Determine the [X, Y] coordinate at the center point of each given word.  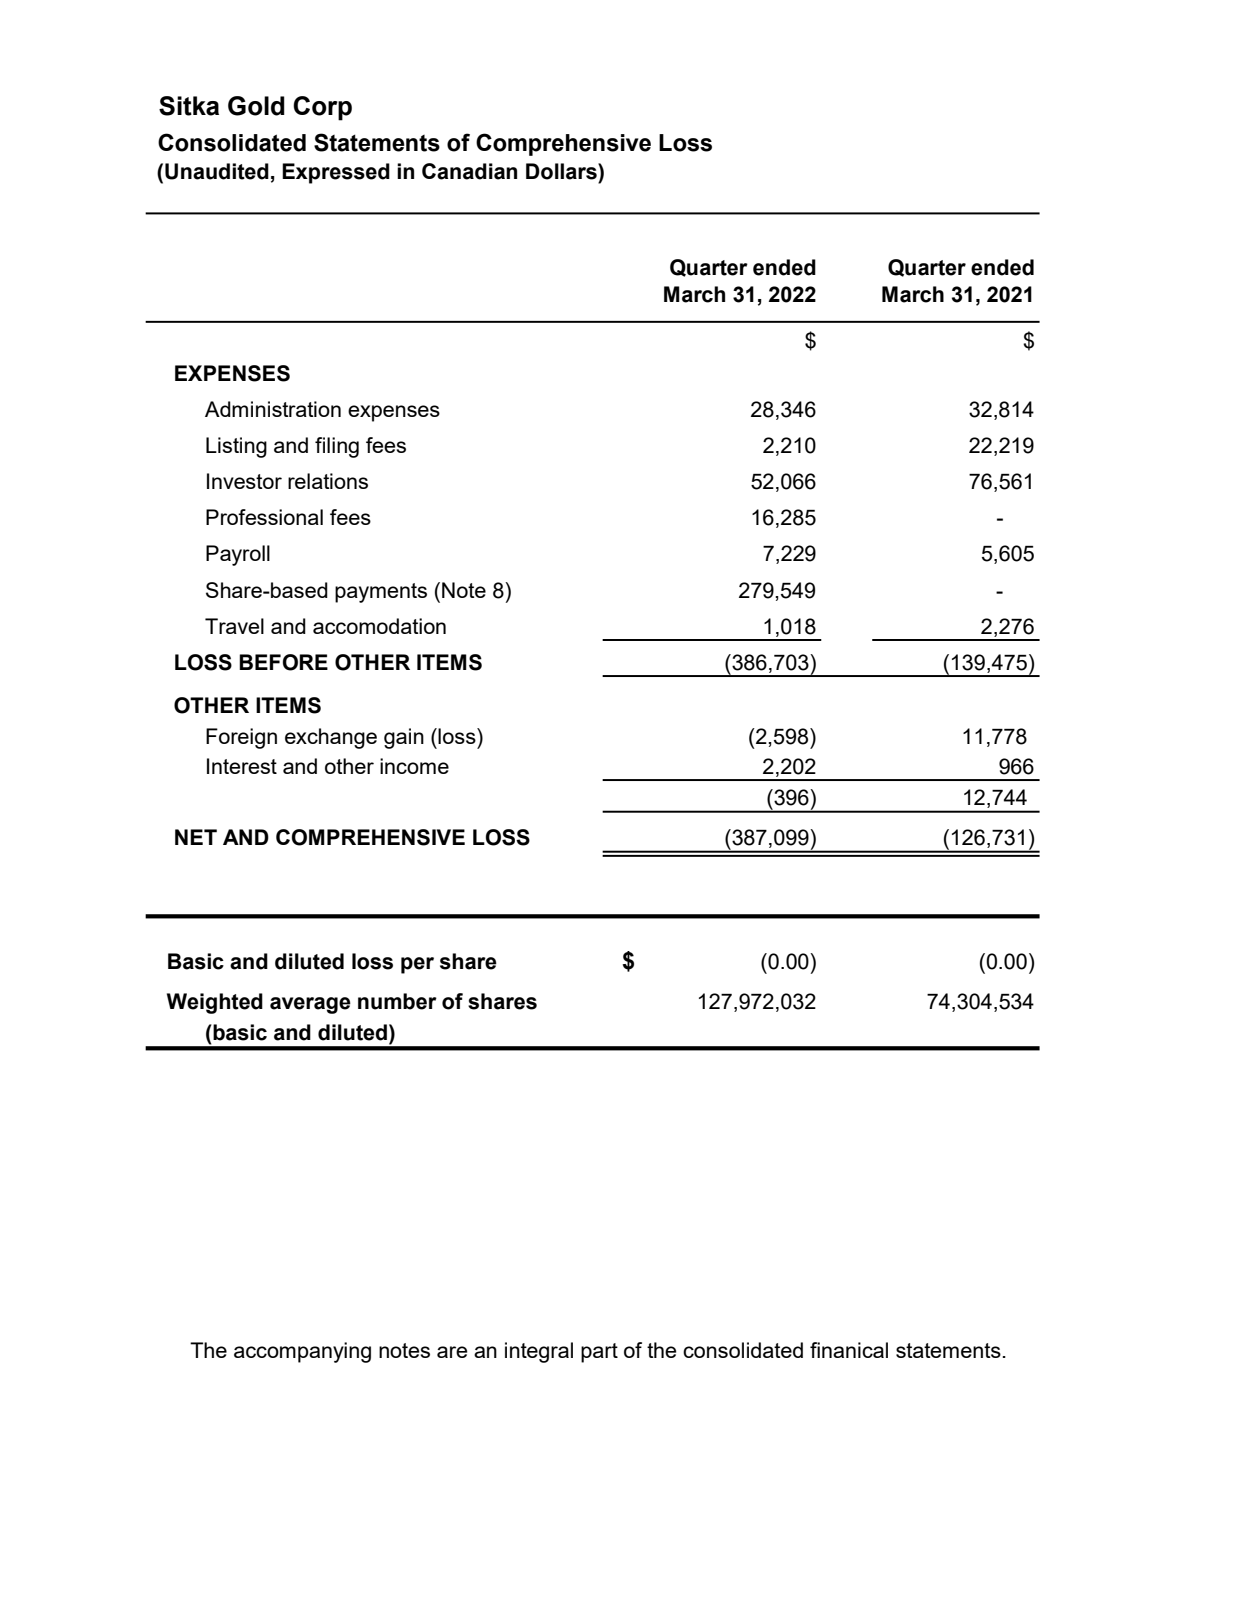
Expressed [336, 173]
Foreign [241, 738]
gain [404, 738]
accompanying [302, 1352]
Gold [256, 106]
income [414, 766]
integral [539, 1352]
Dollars [562, 171]
